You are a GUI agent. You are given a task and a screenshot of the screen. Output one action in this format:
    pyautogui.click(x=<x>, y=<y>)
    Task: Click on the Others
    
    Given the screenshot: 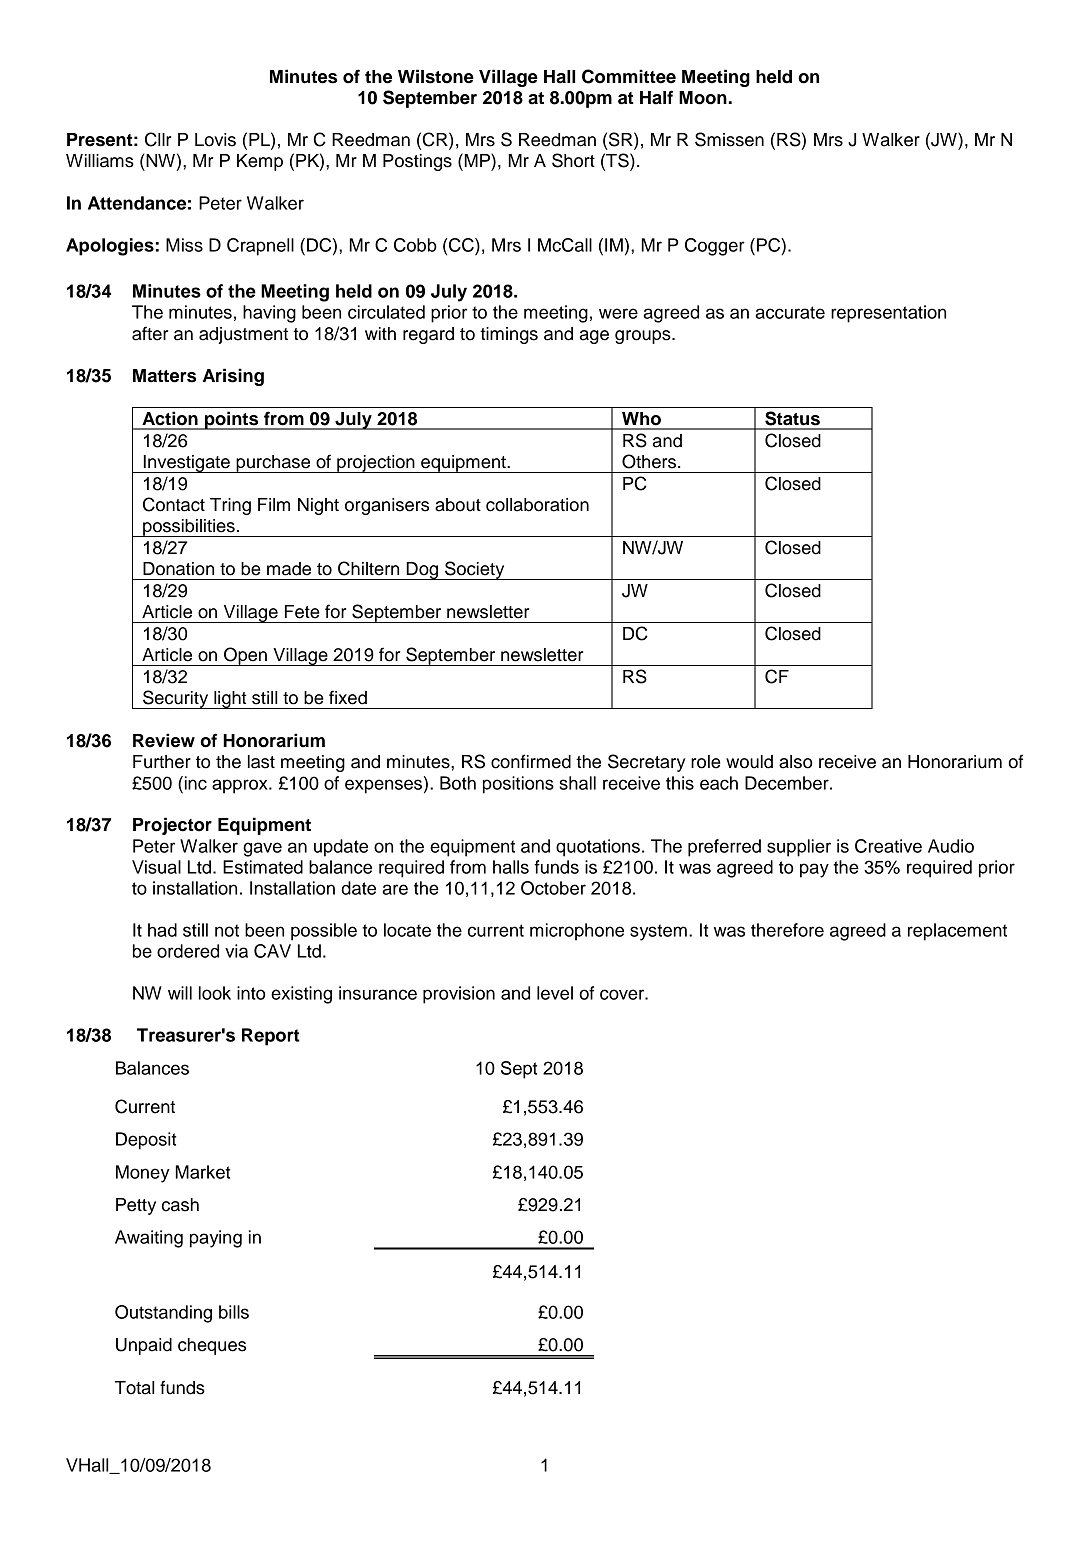 What is the action you would take?
    pyautogui.click(x=650, y=461)
